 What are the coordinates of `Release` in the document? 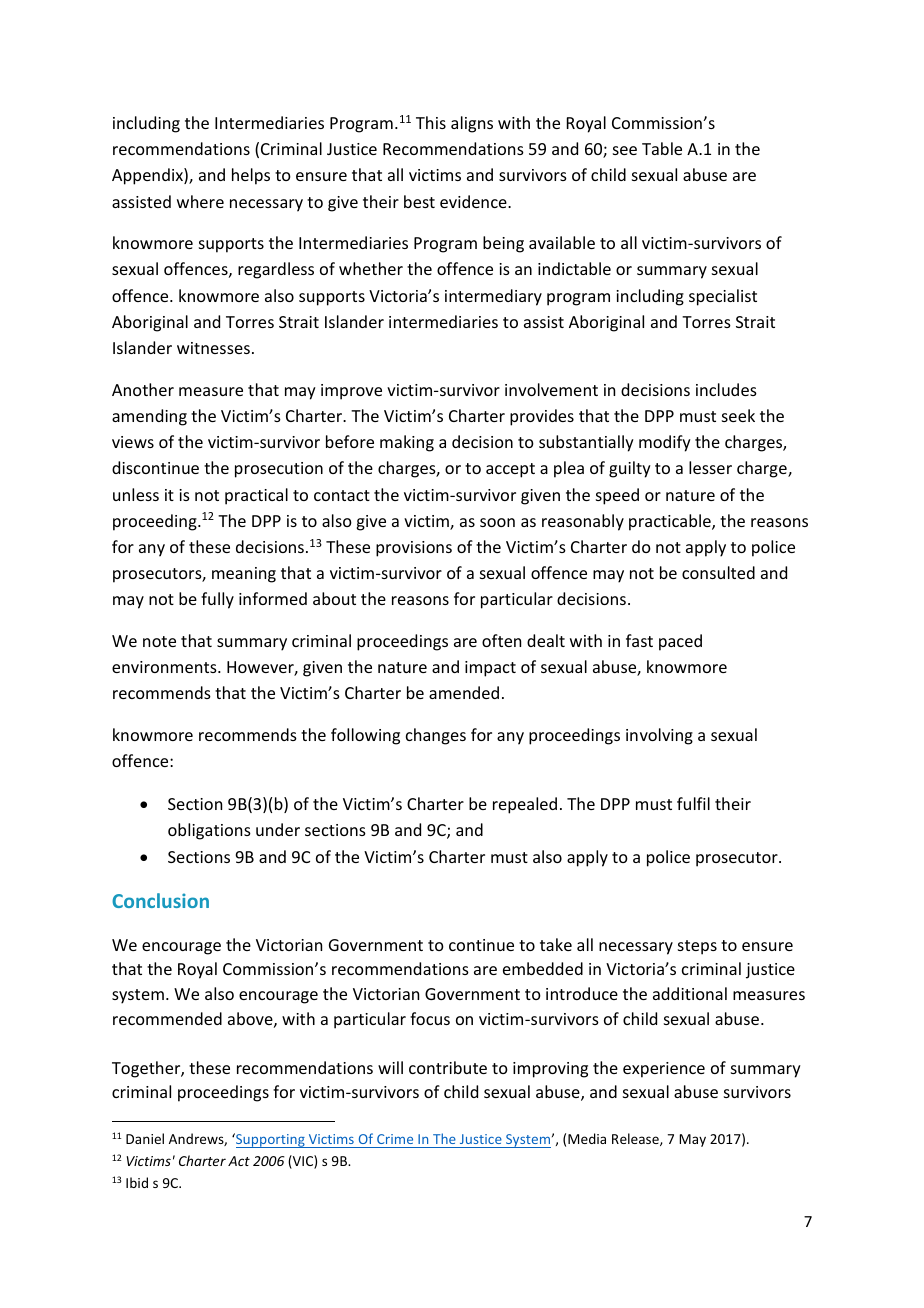 It's located at (636, 1139).
